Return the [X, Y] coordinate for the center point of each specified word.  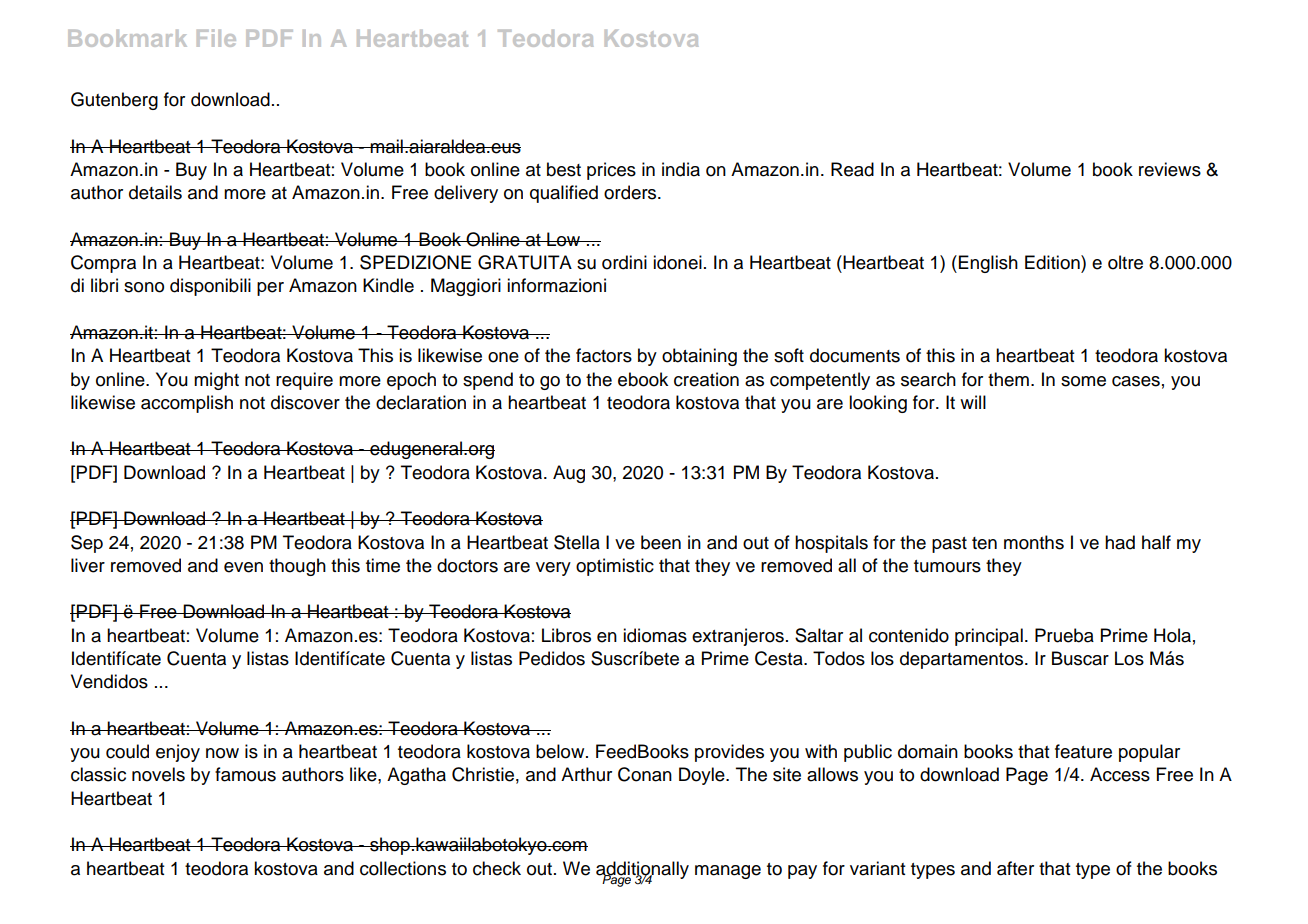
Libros [566, 635]
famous [245, 774]
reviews [1170, 169]
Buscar [1080, 658]
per [270, 289]
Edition [1053, 262]
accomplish [187, 404]
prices [611, 171]
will [973, 402]
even [243, 567]
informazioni [556, 285]
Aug [569, 474]
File [216, 38]
